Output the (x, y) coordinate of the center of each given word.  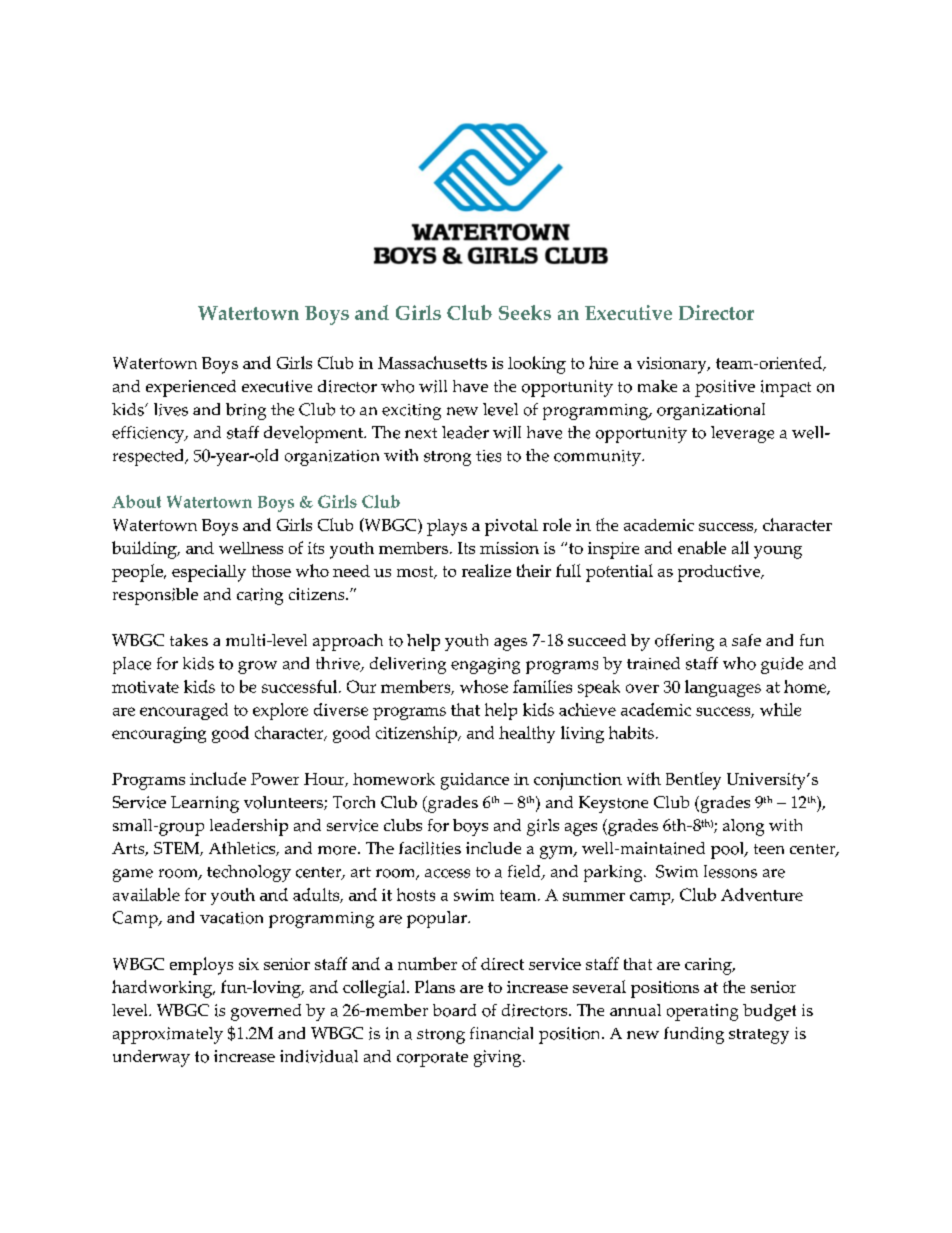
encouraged (184, 711)
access (447, 873)
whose (484, 686)
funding (694, 1035)
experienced (191, 388)
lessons (730, 871)
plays (447, 527)
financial (501, 1033)
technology (249, 873)
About (136, 501)
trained (653, 663)
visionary (673, 365)
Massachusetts (432, 362)
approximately (168, 1035)
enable (702, 547)
